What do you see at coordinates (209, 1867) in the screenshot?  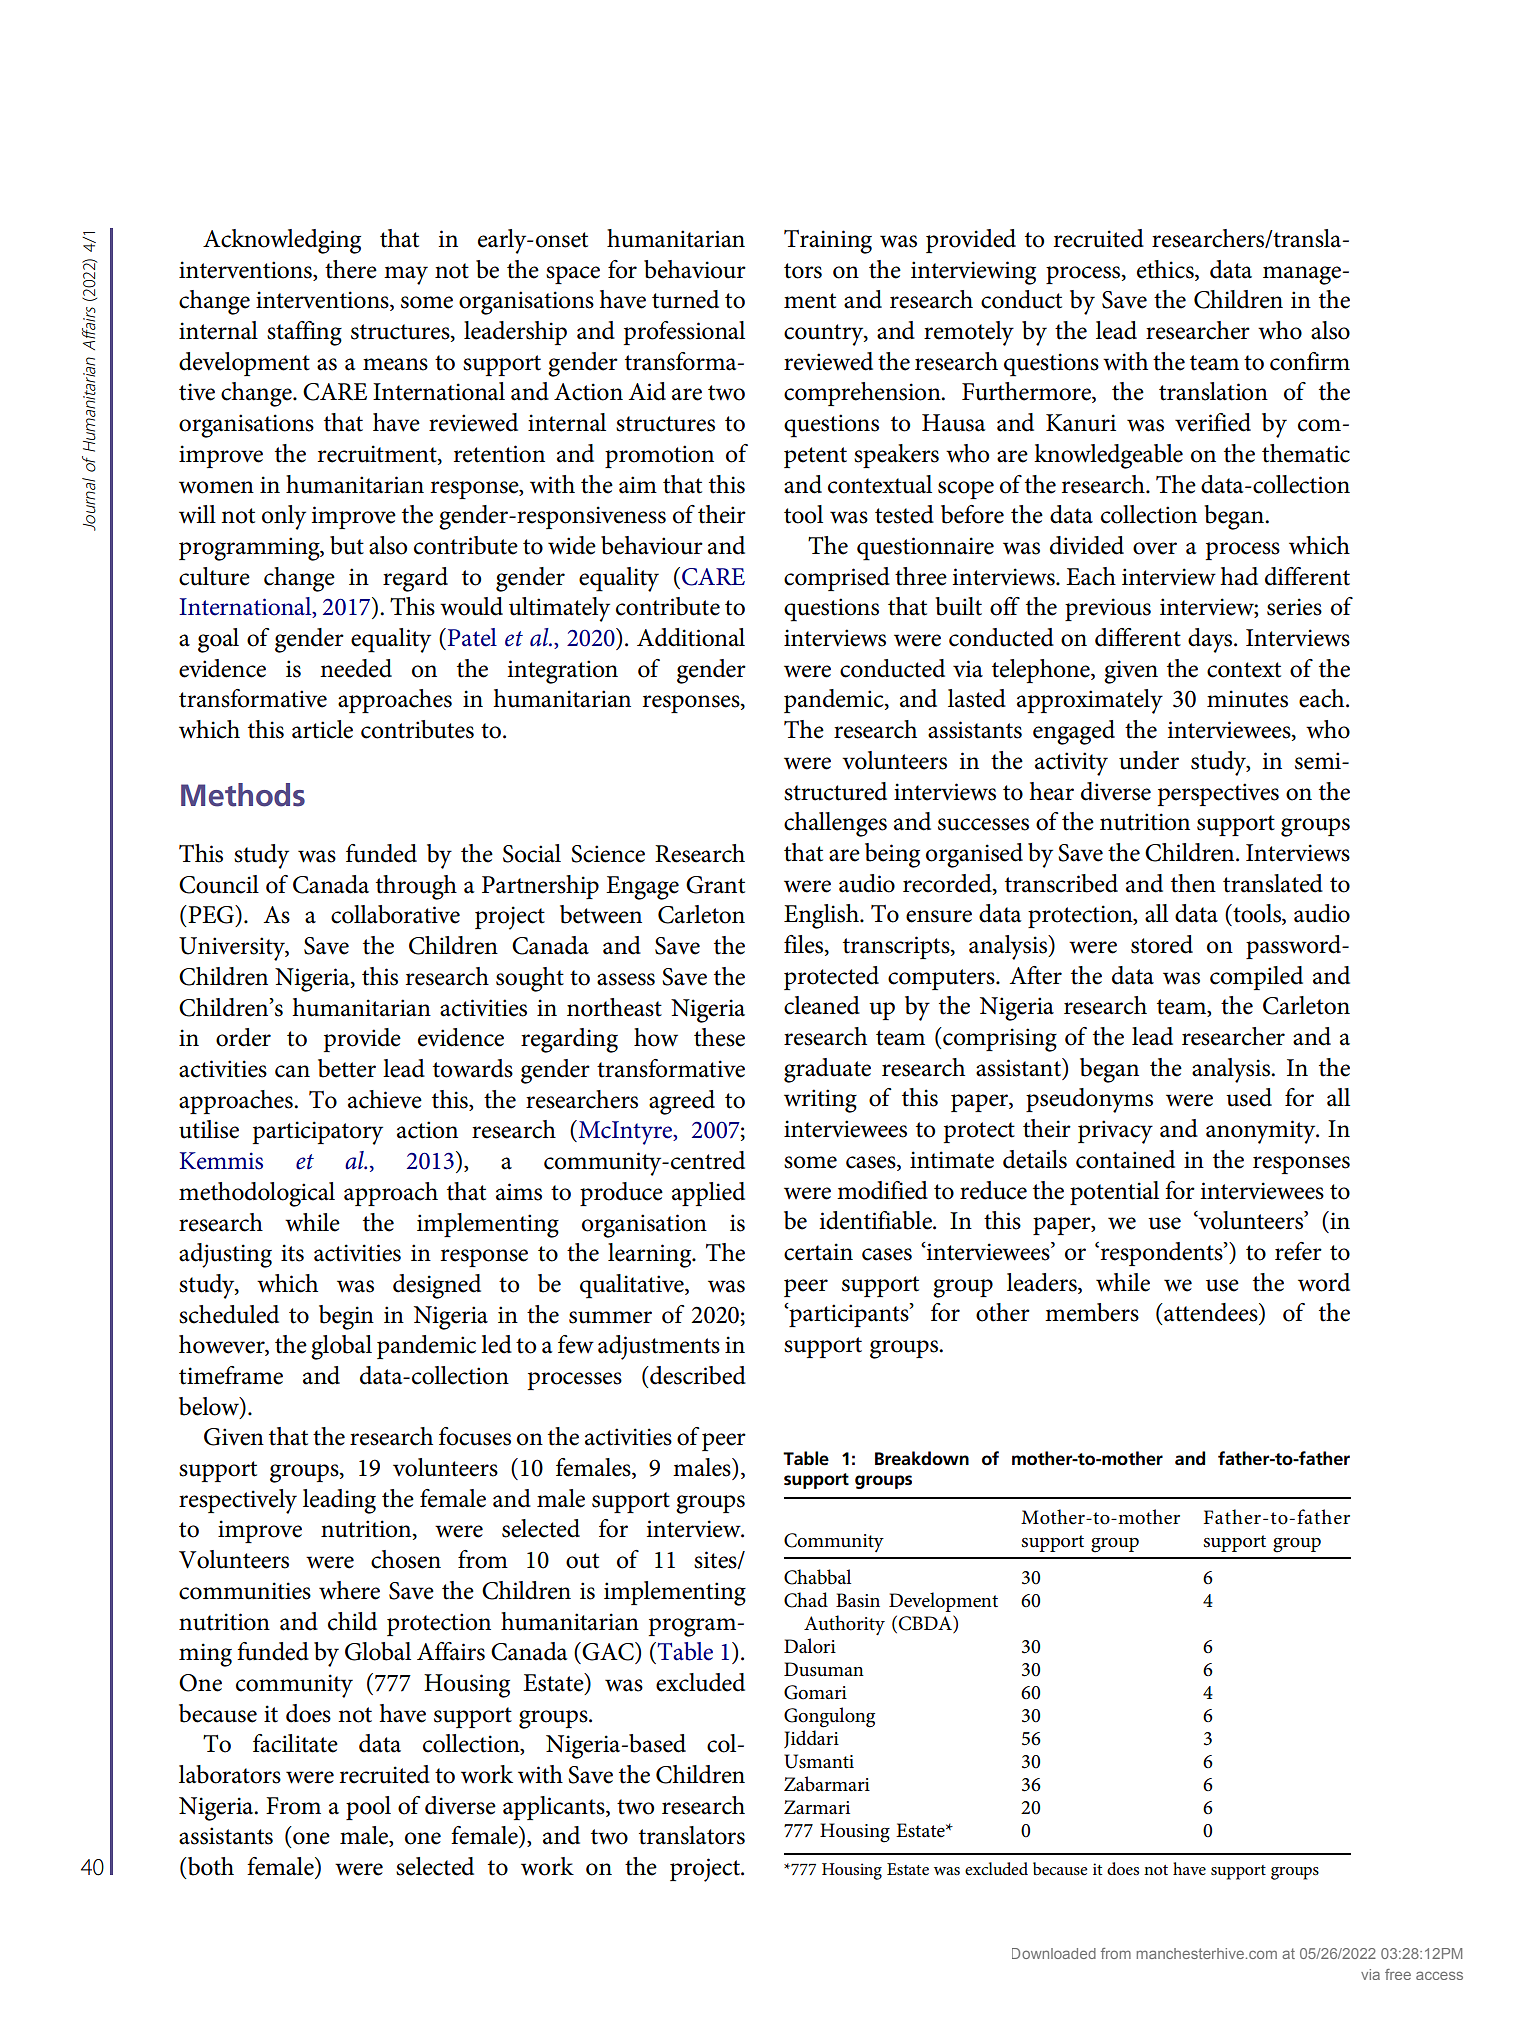 I see `both` at bounding box center [209, 1867].
